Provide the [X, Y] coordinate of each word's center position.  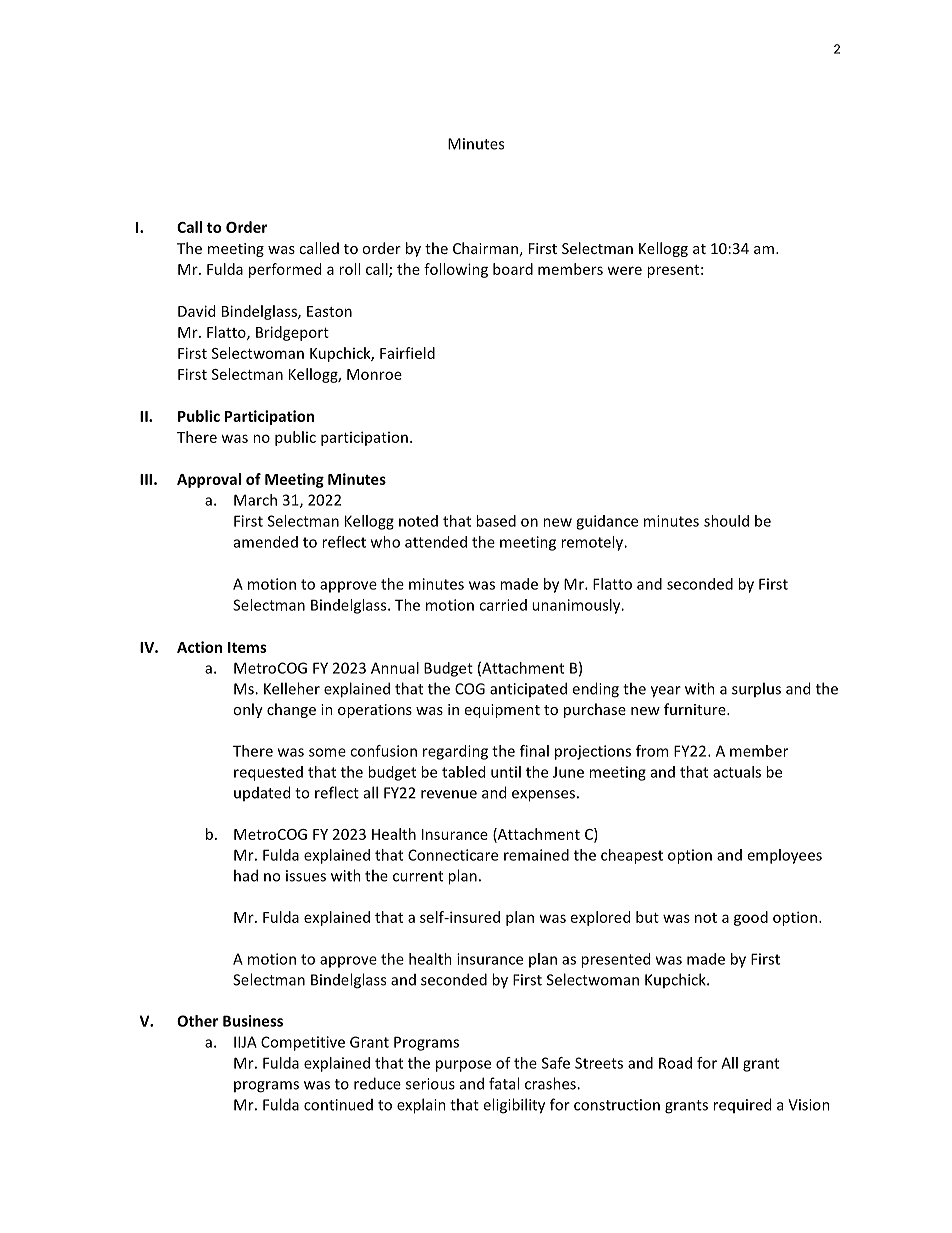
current [418, 876]
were [624, 270]
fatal [504, 1083]
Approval [209, 480]
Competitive [303, 1043]
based [496, 521]
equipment [502, 711]
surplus [756, 689]
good [751, 918]
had [246, 875]
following [456, 270]
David [196, 311]
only [248, 710]
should [726, 521]
